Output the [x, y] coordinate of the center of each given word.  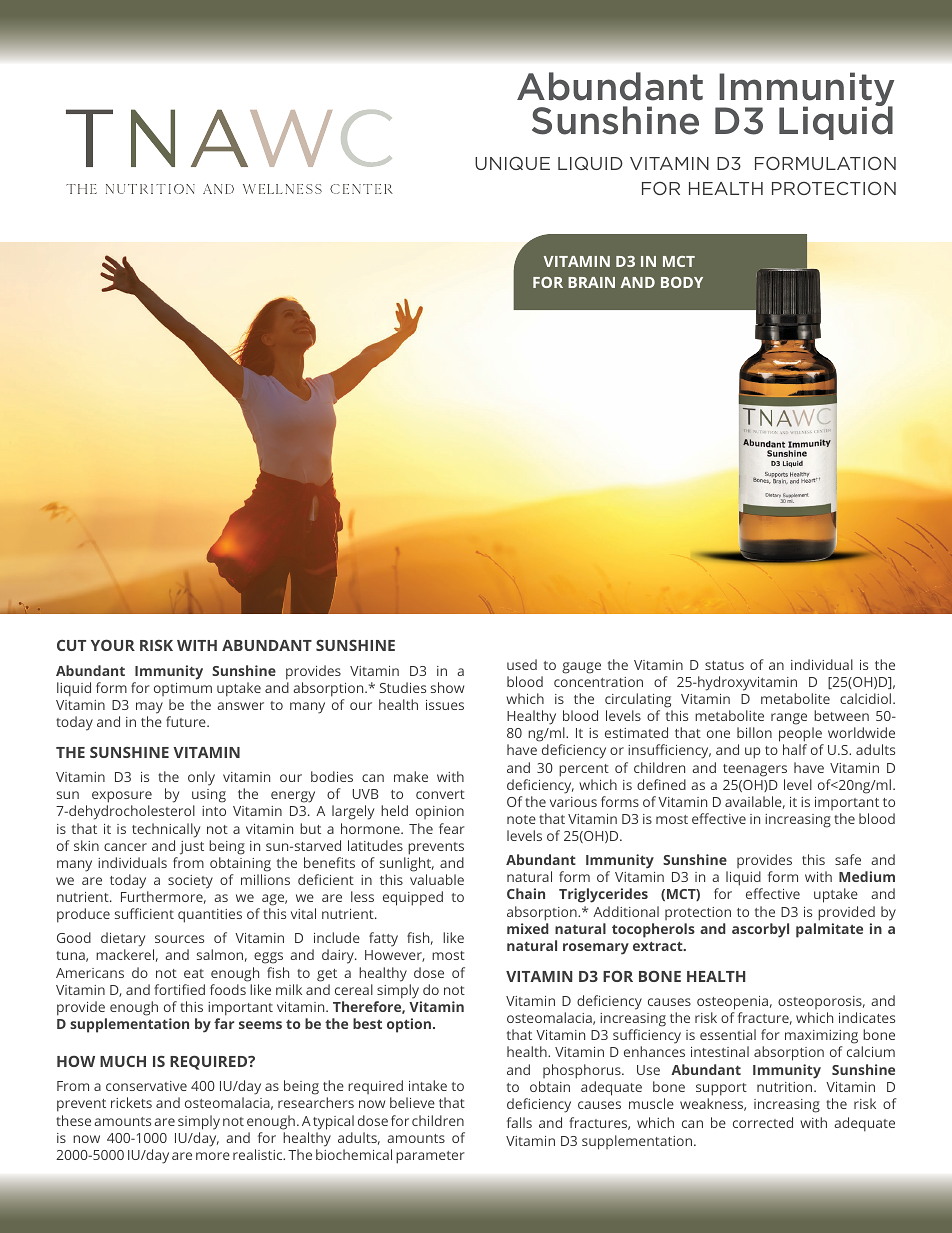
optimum [183, 689]
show [447, 687]
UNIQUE [512, 163]
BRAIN [591, 282]
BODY [682, 282]
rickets [131, 1102]
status [724, 665]
